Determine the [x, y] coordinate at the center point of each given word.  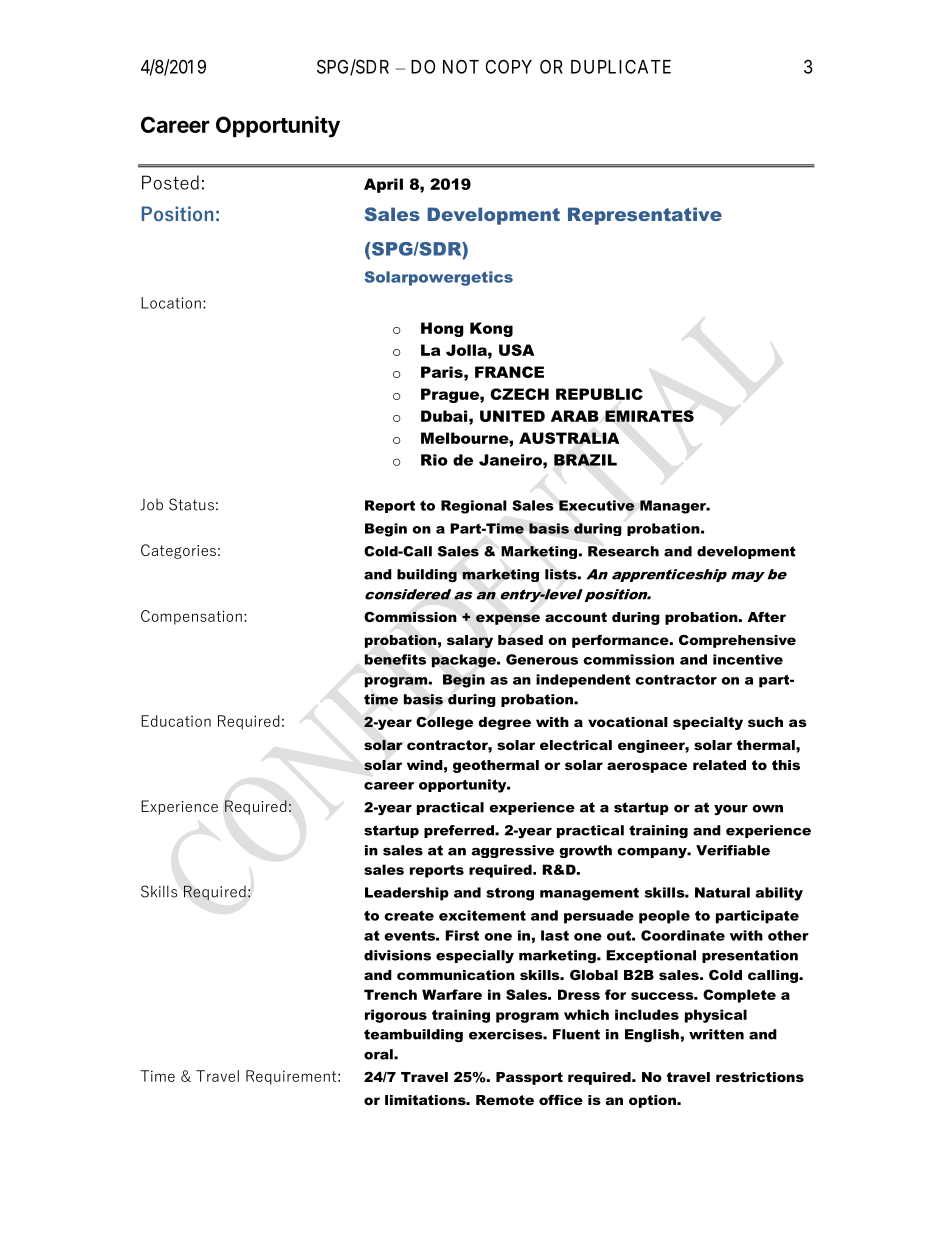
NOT [461, 66]
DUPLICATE [621, 66]
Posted [170, 182]
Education [176, 721]
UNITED [512, 416]
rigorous [396, 1016]
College [444, 723]
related [719, 765]
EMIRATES [649, 416]
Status [191, 504]
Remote [505, 1100]
